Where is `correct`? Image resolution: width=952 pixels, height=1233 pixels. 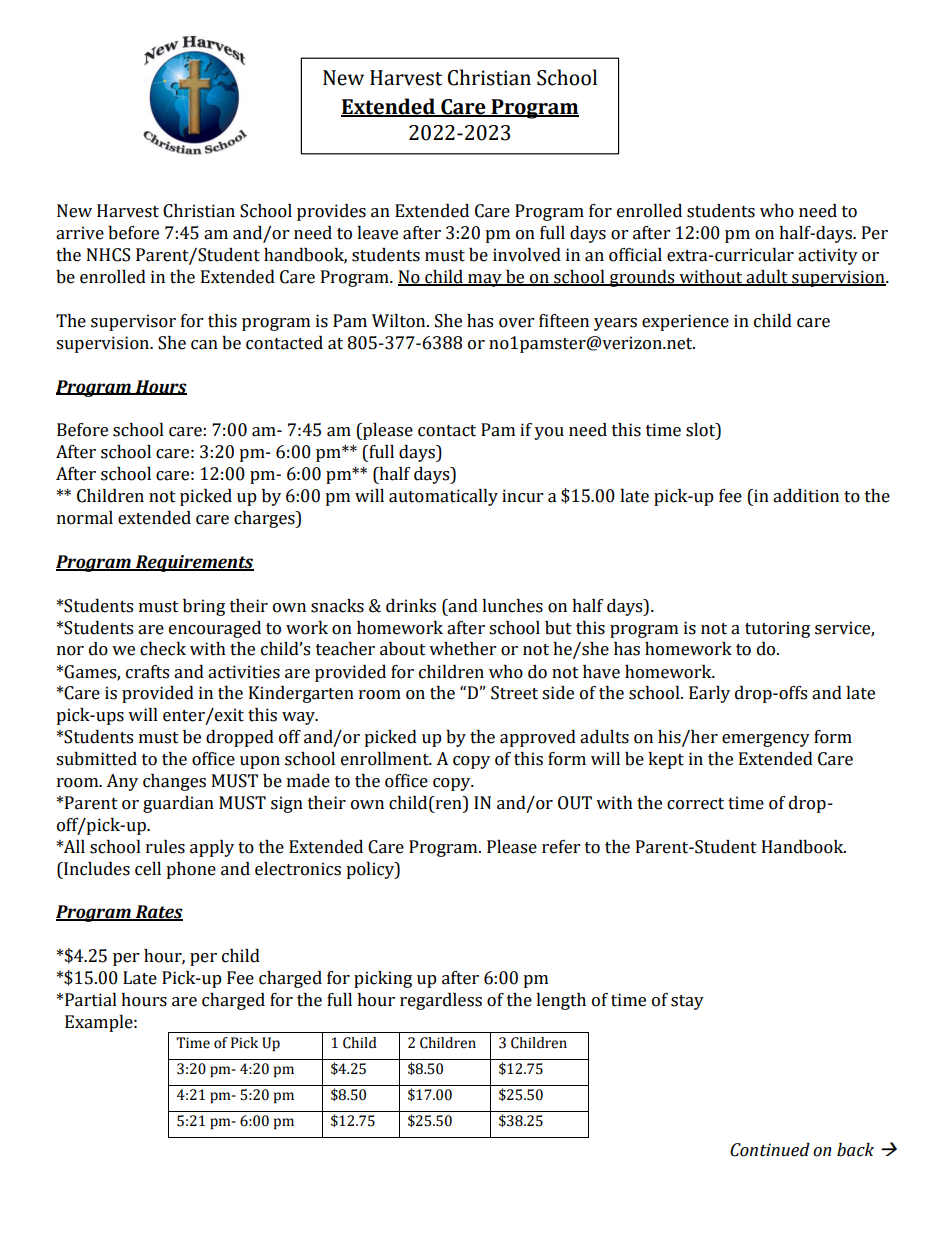 correct is located at coordinates (695, 804).
